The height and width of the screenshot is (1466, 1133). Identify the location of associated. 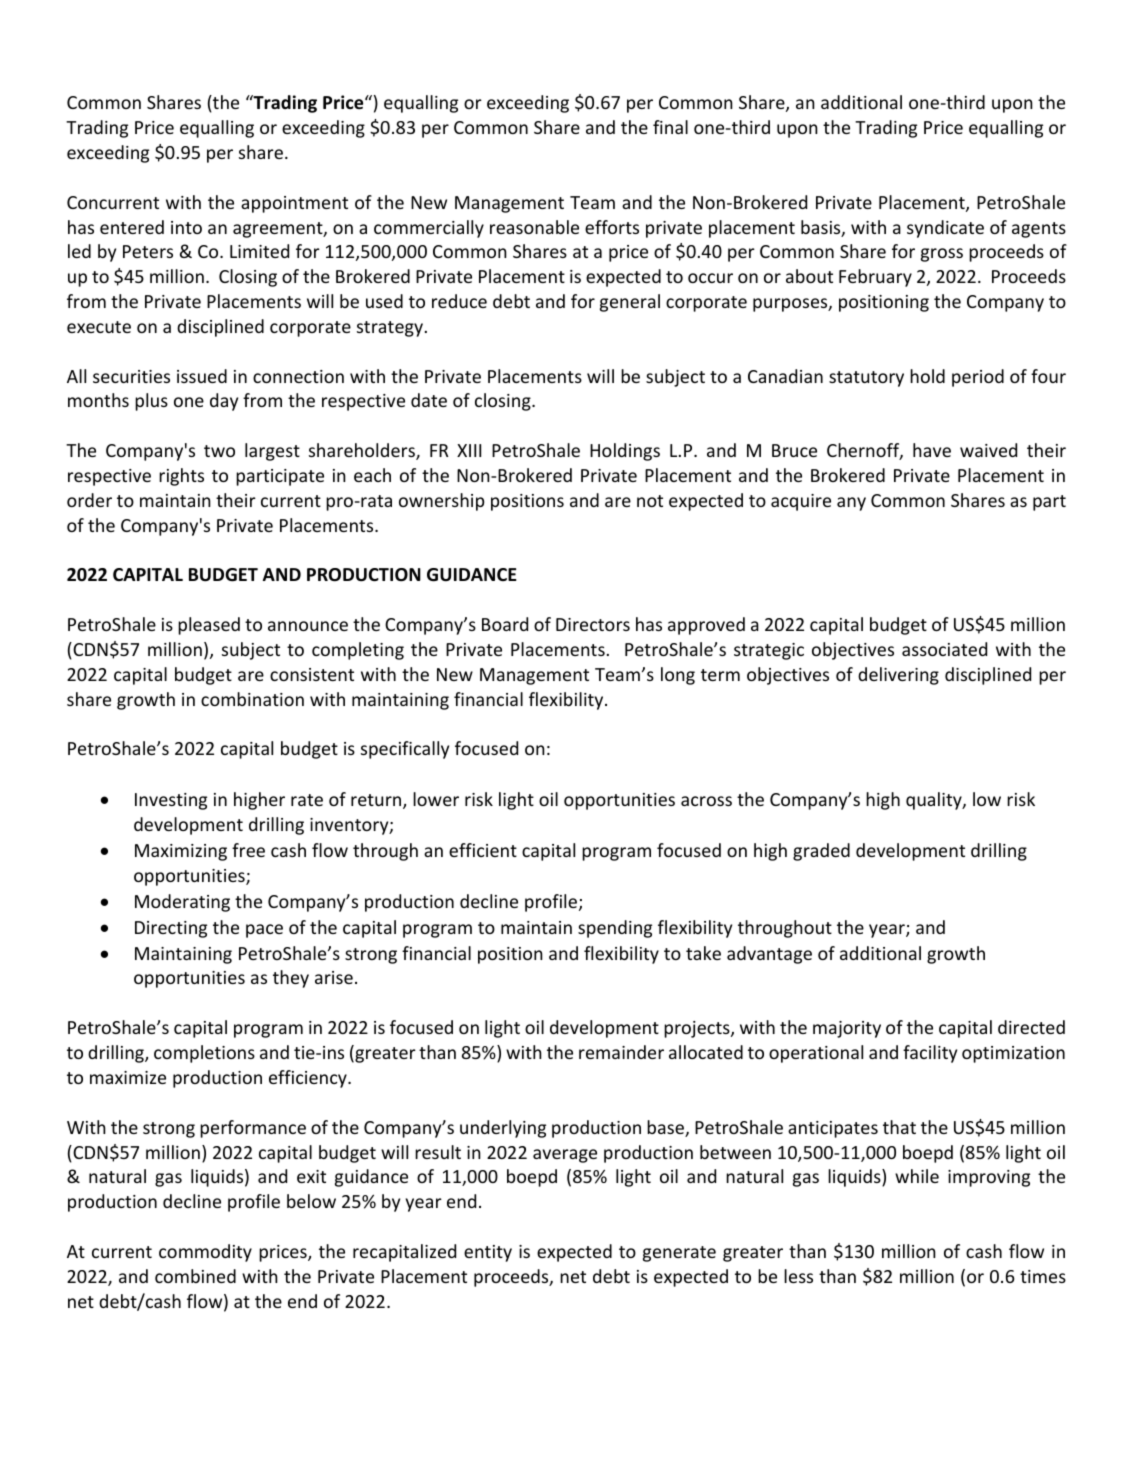
(944, 649).
